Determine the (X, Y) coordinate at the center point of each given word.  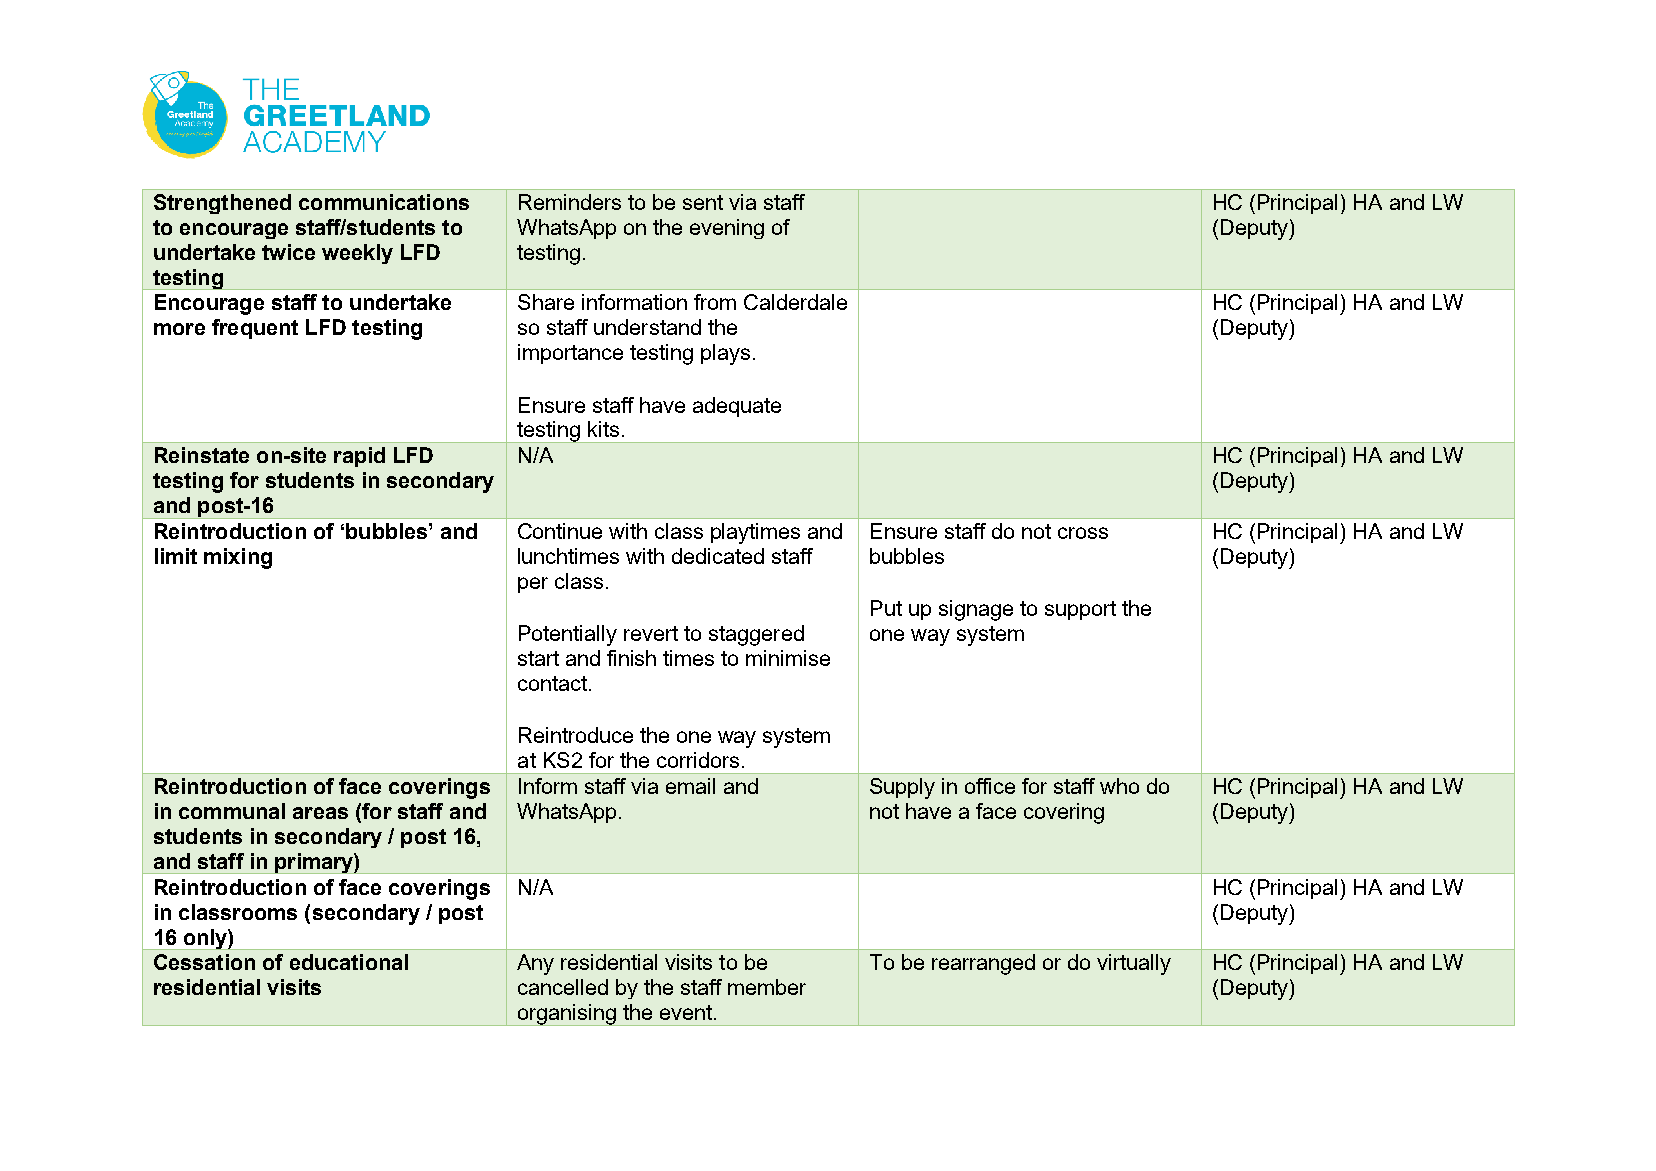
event (687, 1012)
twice (288, 252)
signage (976, 610)
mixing (238, 558)
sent (703, 202)
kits (603, 429)
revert (651, 633)
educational (349, 962)
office (990, 786)
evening (727, 229)
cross (1083, 533)
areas (320, 813)
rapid (359, 457)
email (690, 786)
